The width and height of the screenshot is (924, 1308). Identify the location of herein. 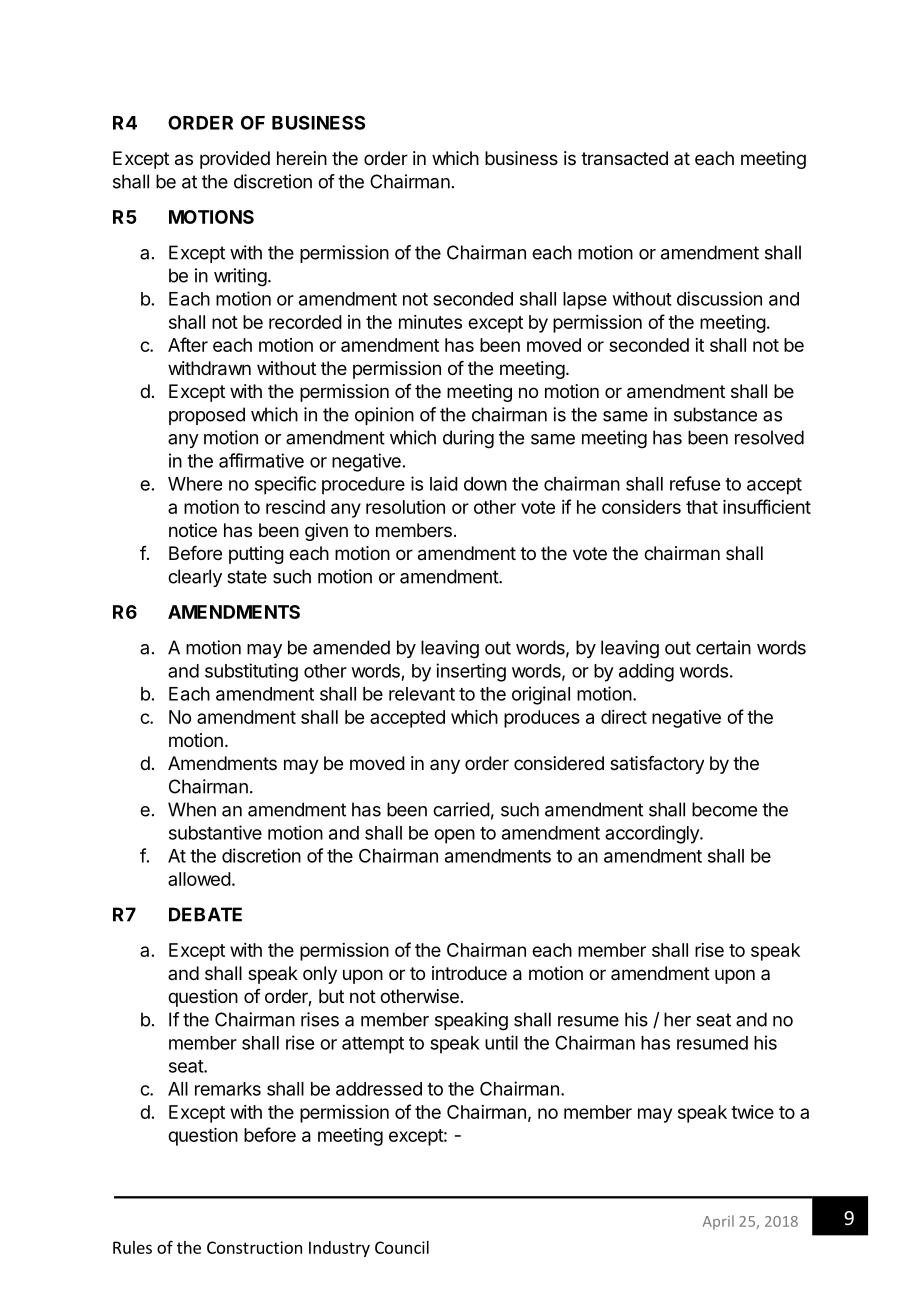
(302, 158).
